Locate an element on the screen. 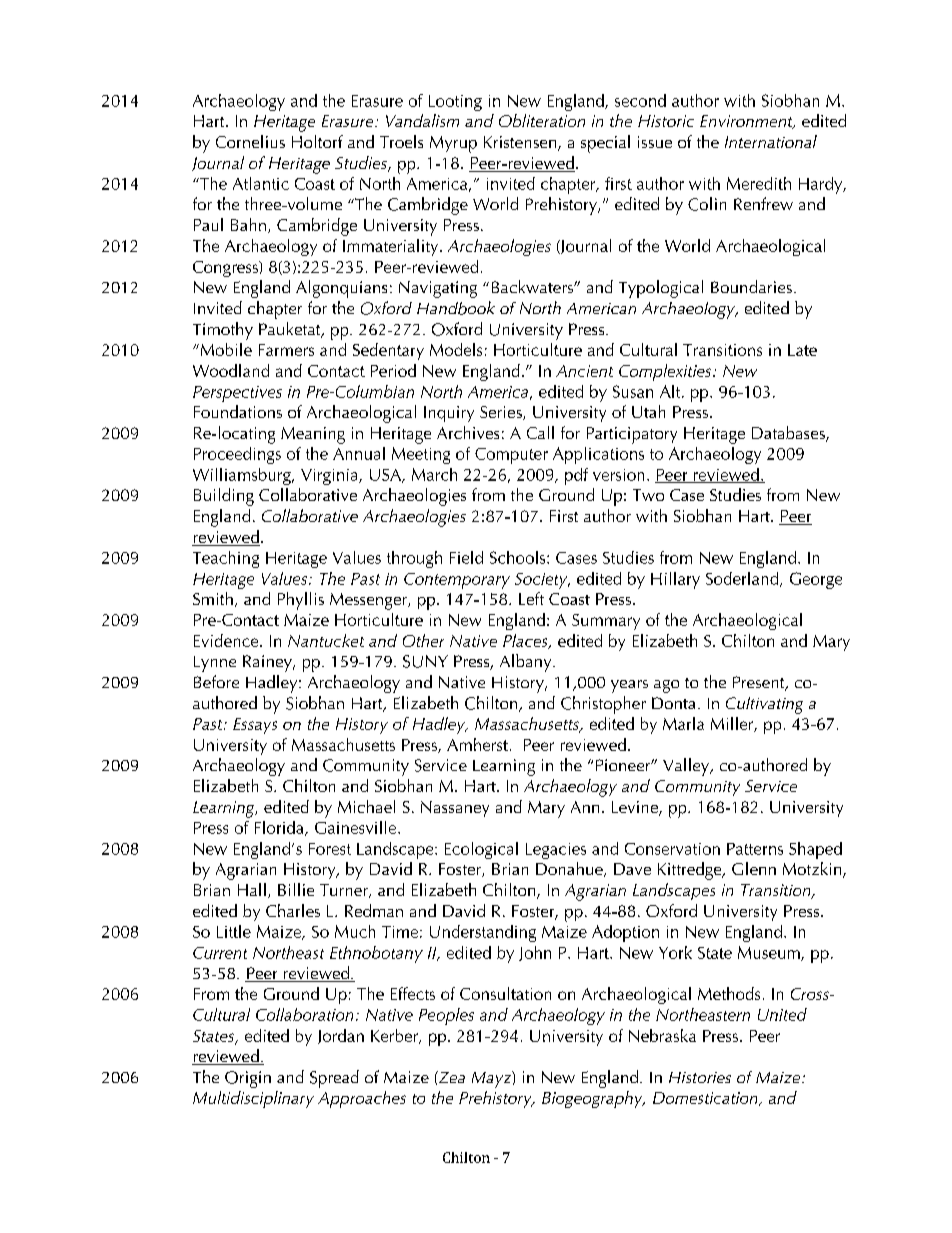  Origin is located at coordinates (248, 1079).
